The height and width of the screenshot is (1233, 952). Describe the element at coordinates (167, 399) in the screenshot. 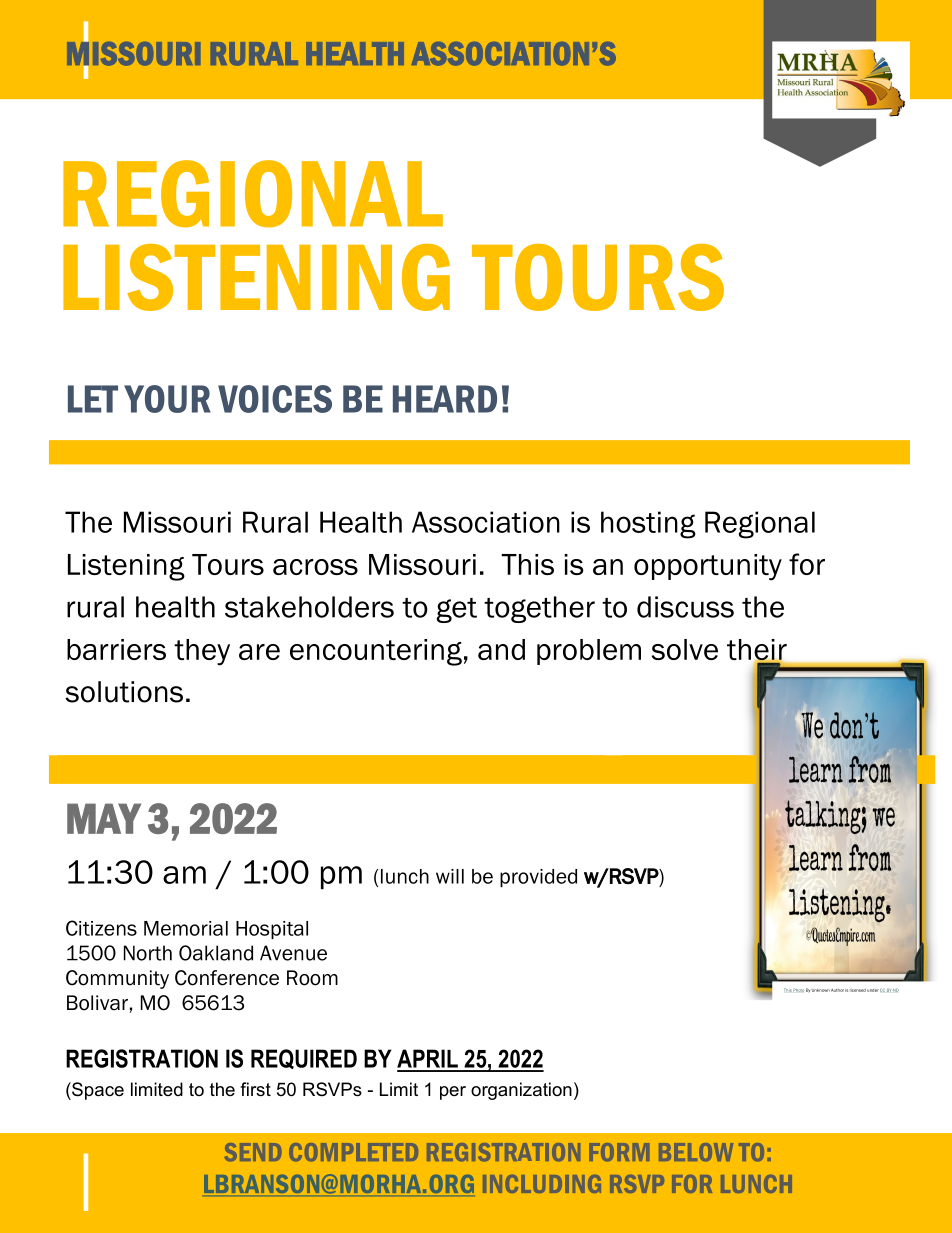

I see `YOUR` at that location.
